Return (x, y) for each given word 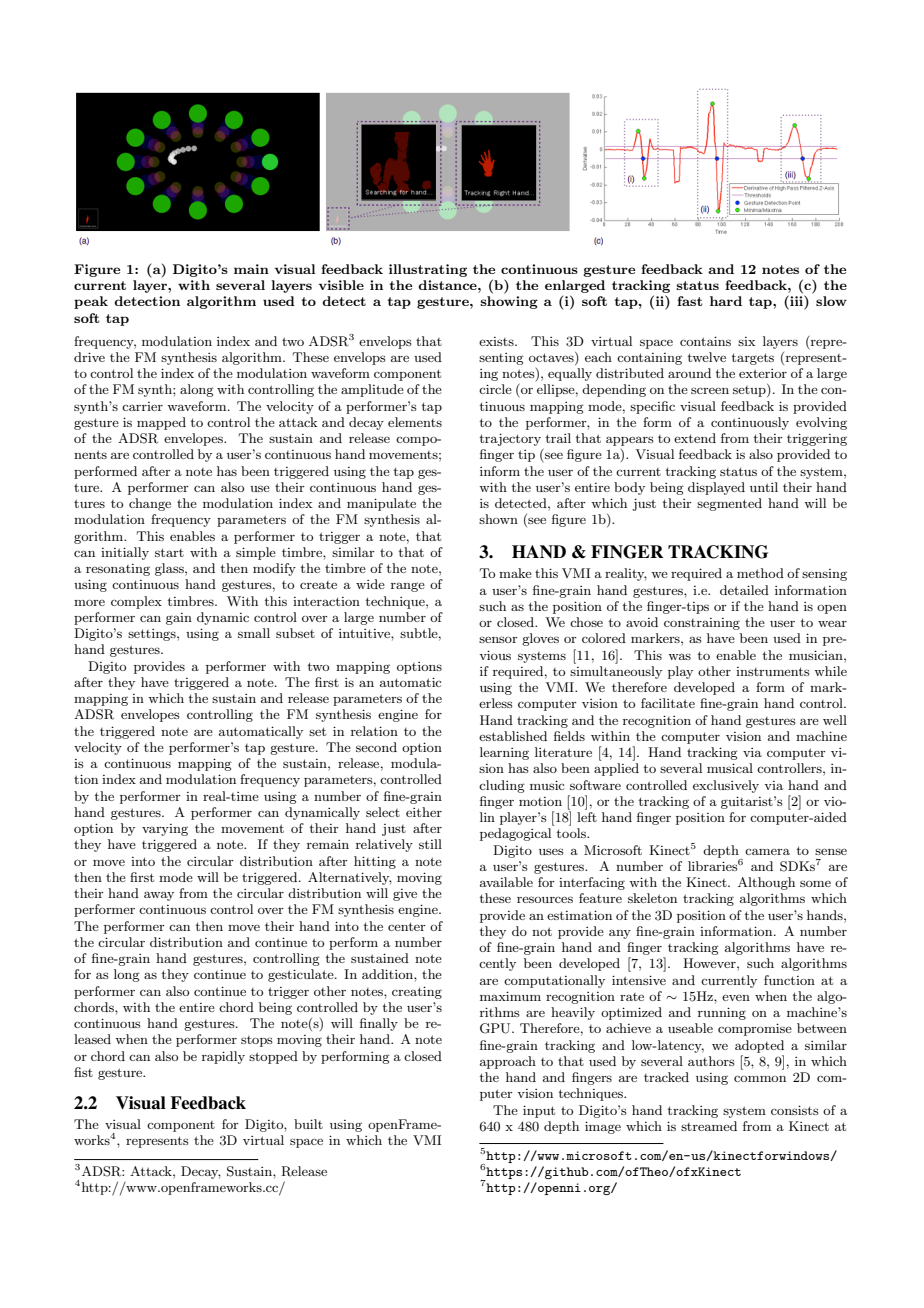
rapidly (223, 1057)
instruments (773, 671)
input (539, 1111)
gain (179, 619)
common (760, 1078)
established (513, 736)
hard (726, 301)
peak (91, 302)
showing (509, 302)
